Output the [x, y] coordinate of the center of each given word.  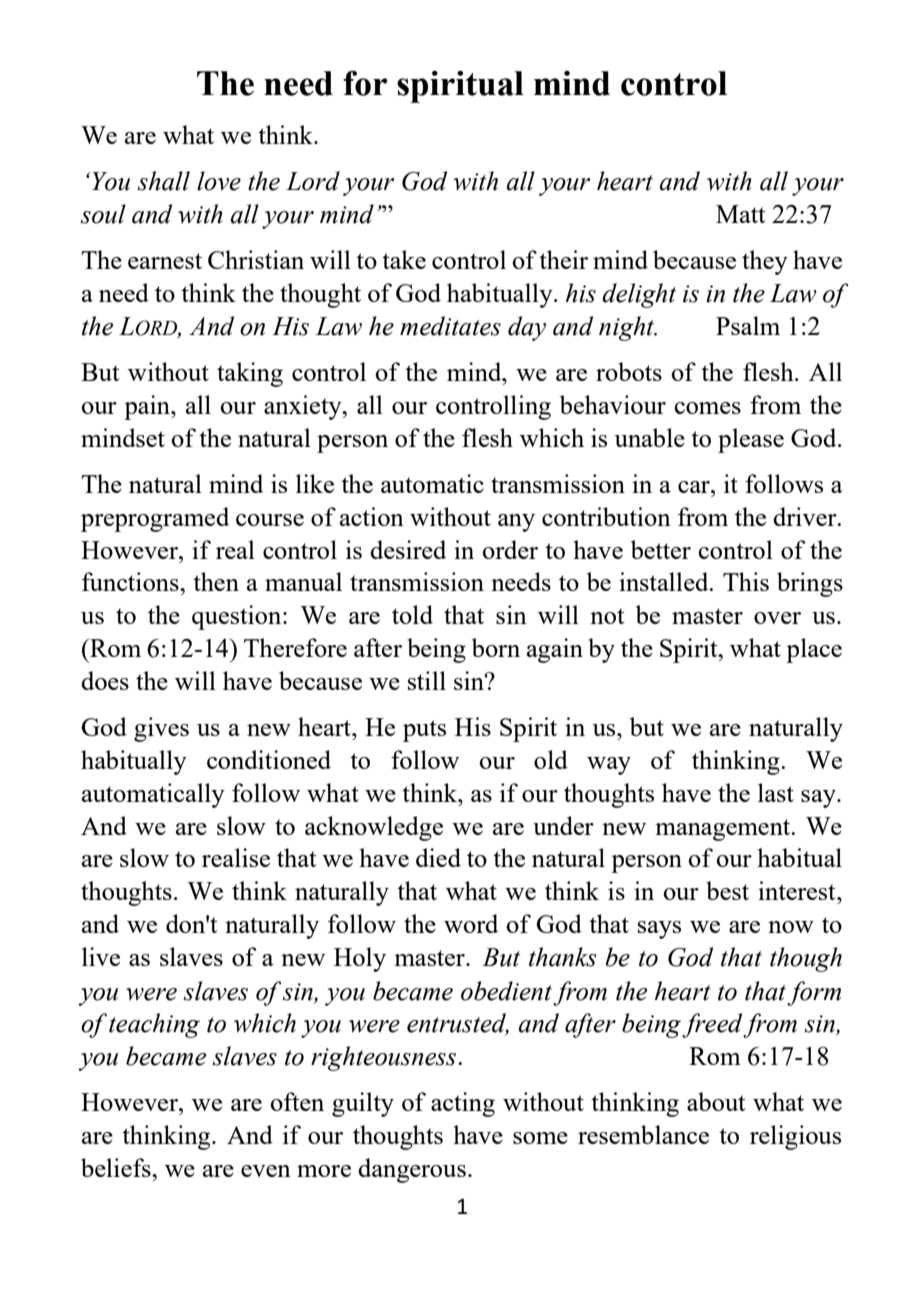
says [659, 930]
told [412, 614]
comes [707, 408]
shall [163, 181]
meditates [450, 326]
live [101, 956]
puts [424, 731]
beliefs [117, 1167]
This [746, 581]
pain [148, 407]
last [776, 792]
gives [161, 729]
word [471, 923]
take [404, 259]
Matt [740, 214]
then [216, 581]
